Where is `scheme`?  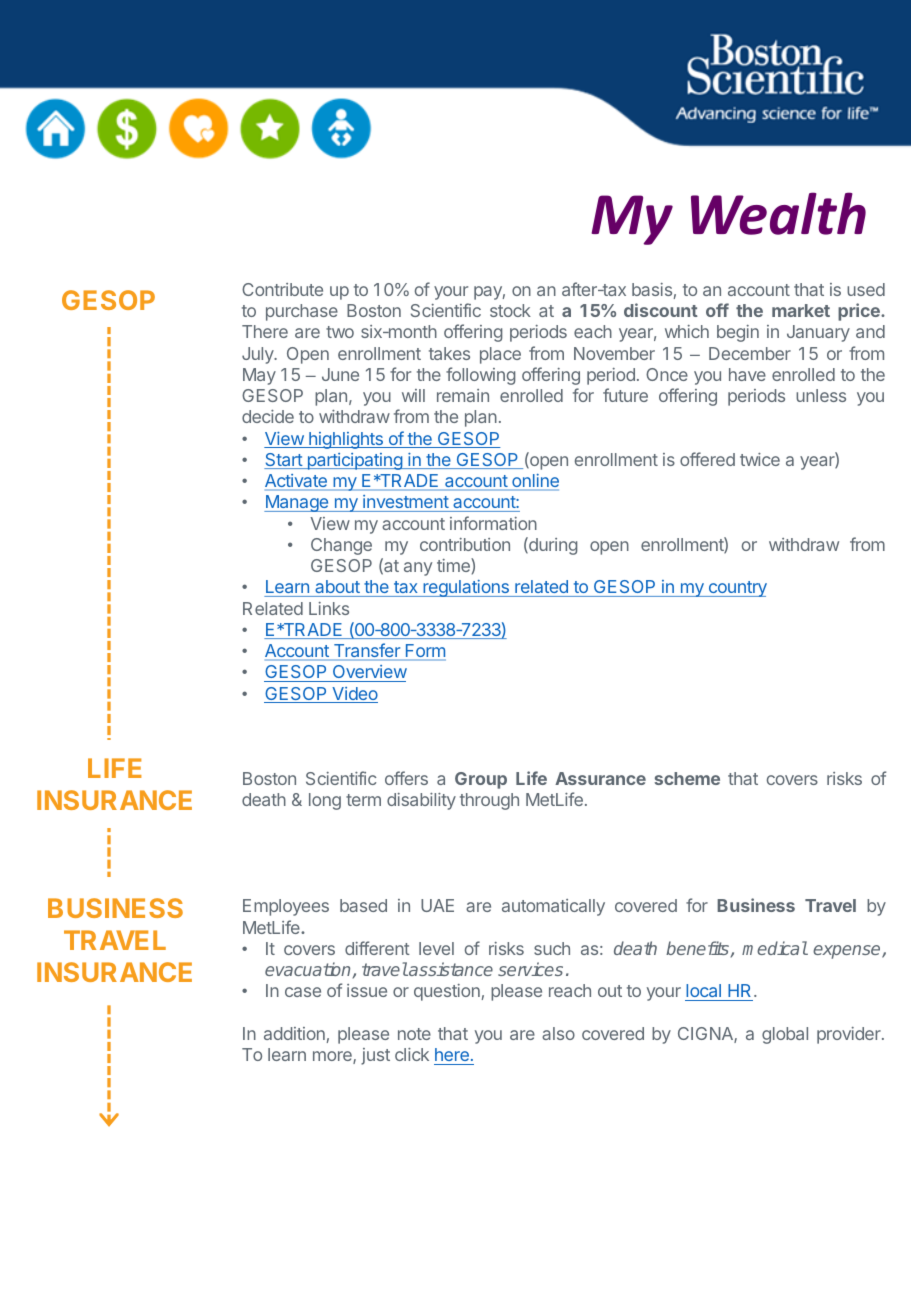
scheme is located at coordinates (687, 778).
